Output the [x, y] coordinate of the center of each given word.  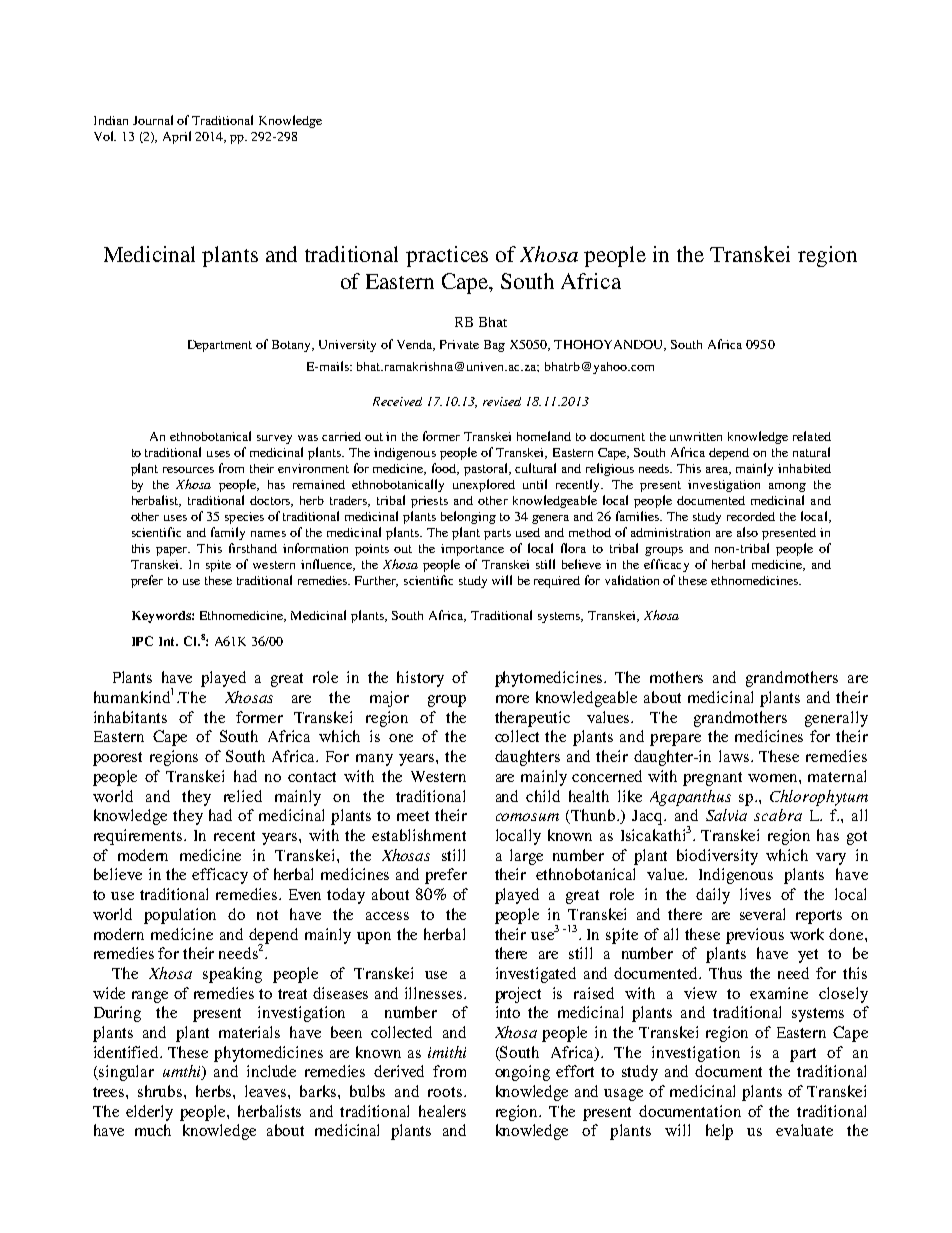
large [526, 857]
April [177, 137]
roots [445, 1092]
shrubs [161, 1091]
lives [755, 894]
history [420, 679]
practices [447, 256]
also [747, 532]
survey [274, 439]
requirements [139, 837]
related [812, 436]
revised [502, 401]
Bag [494, 346]
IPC [142, 641]
